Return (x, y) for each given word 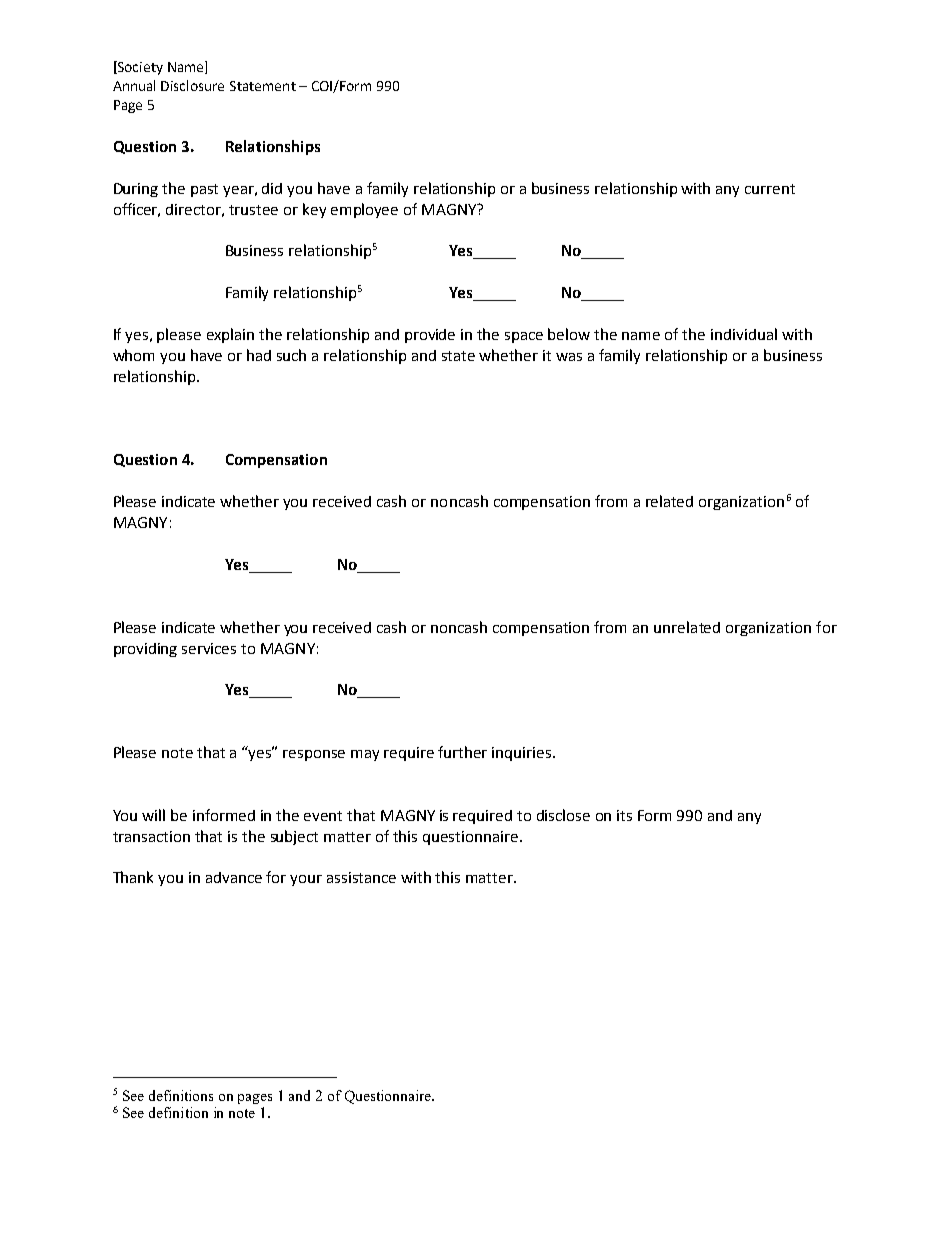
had (259, 355)
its (624, 815)
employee (364, 210)
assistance (361, 877)
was (569, 357)
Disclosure (192, 85)
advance (234, 877)
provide (430, 336)
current (770, 189)
